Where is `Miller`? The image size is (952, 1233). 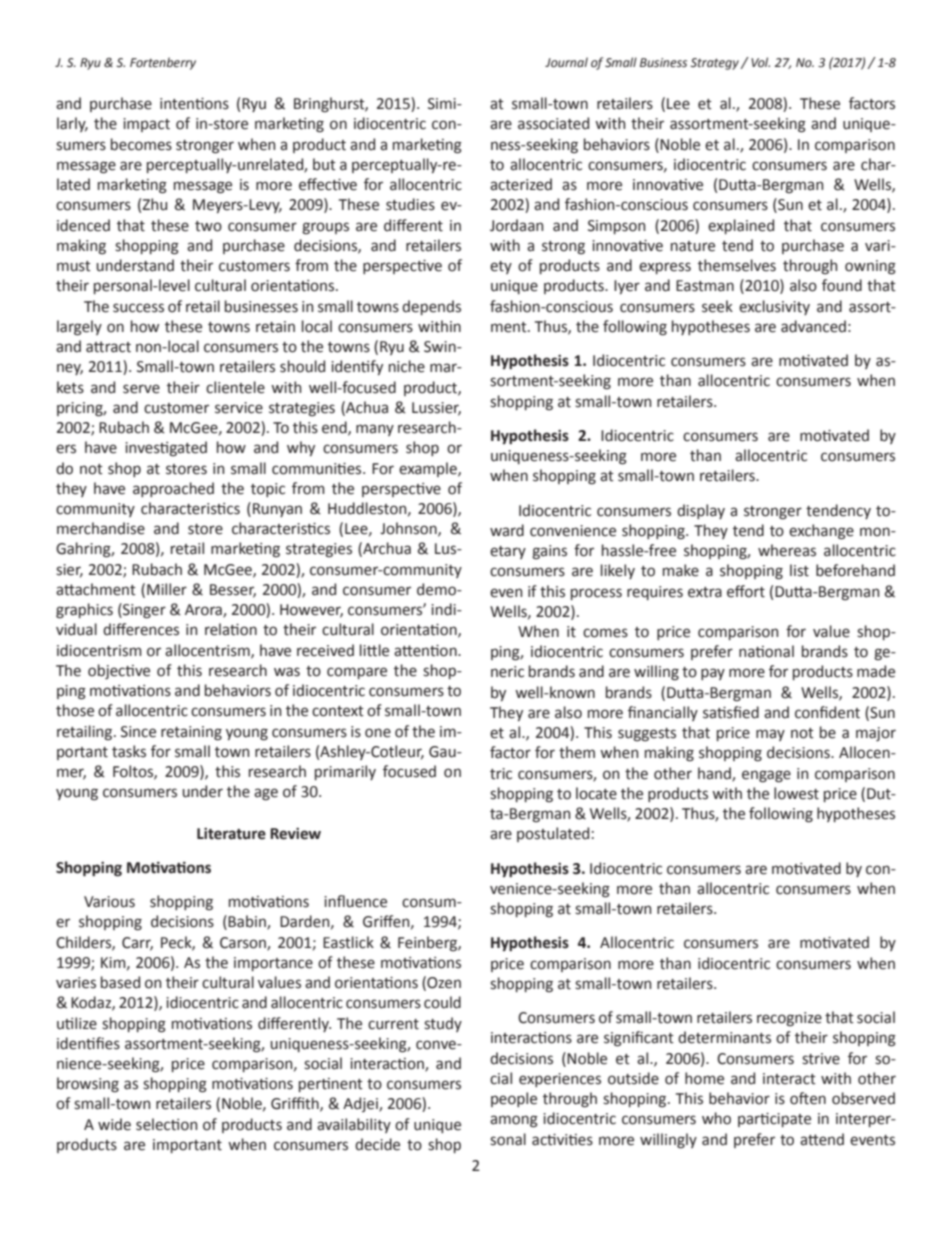
Miller is located at coordinates (167, 589).
